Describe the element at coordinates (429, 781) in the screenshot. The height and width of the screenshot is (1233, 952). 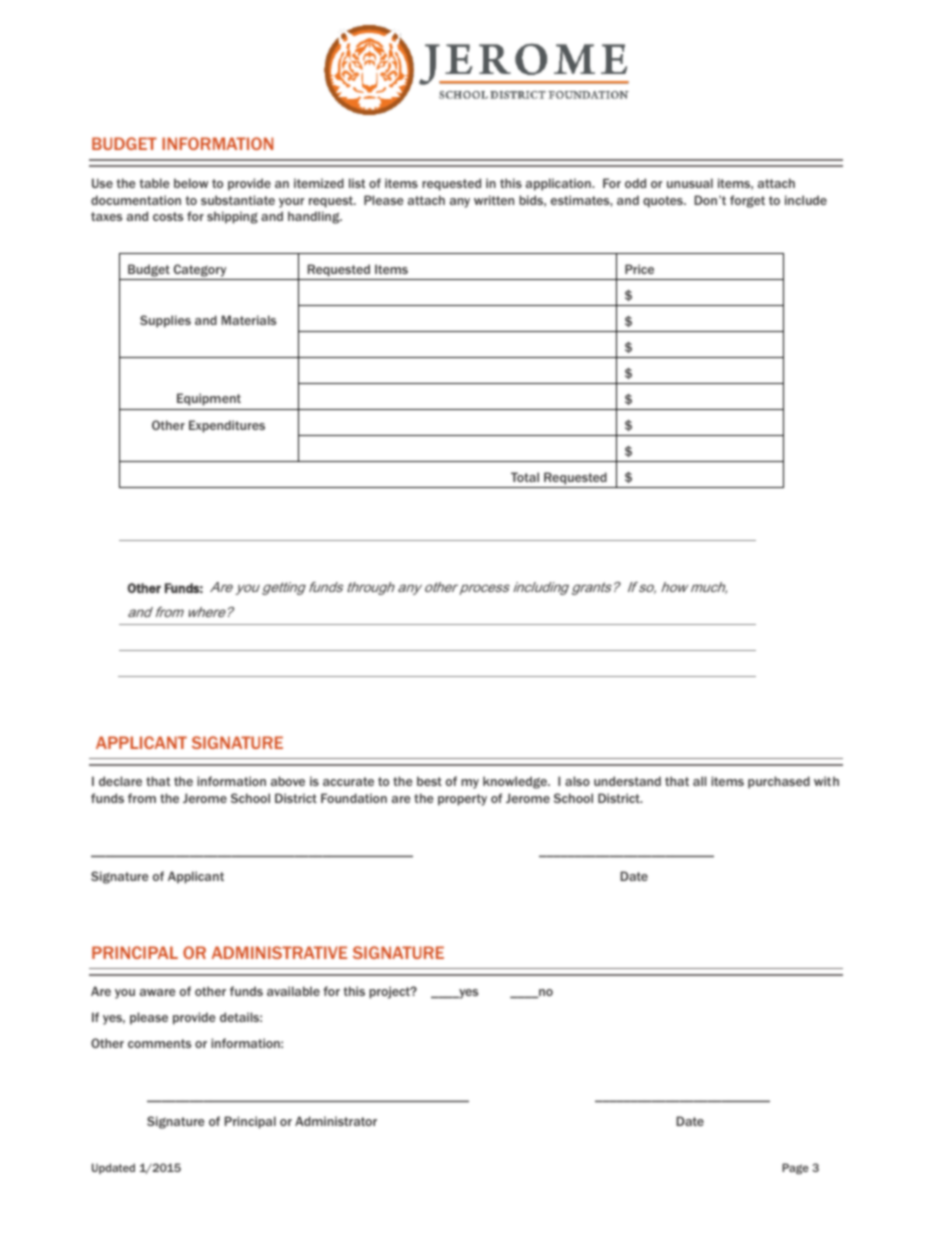
I see `best` at that location.
